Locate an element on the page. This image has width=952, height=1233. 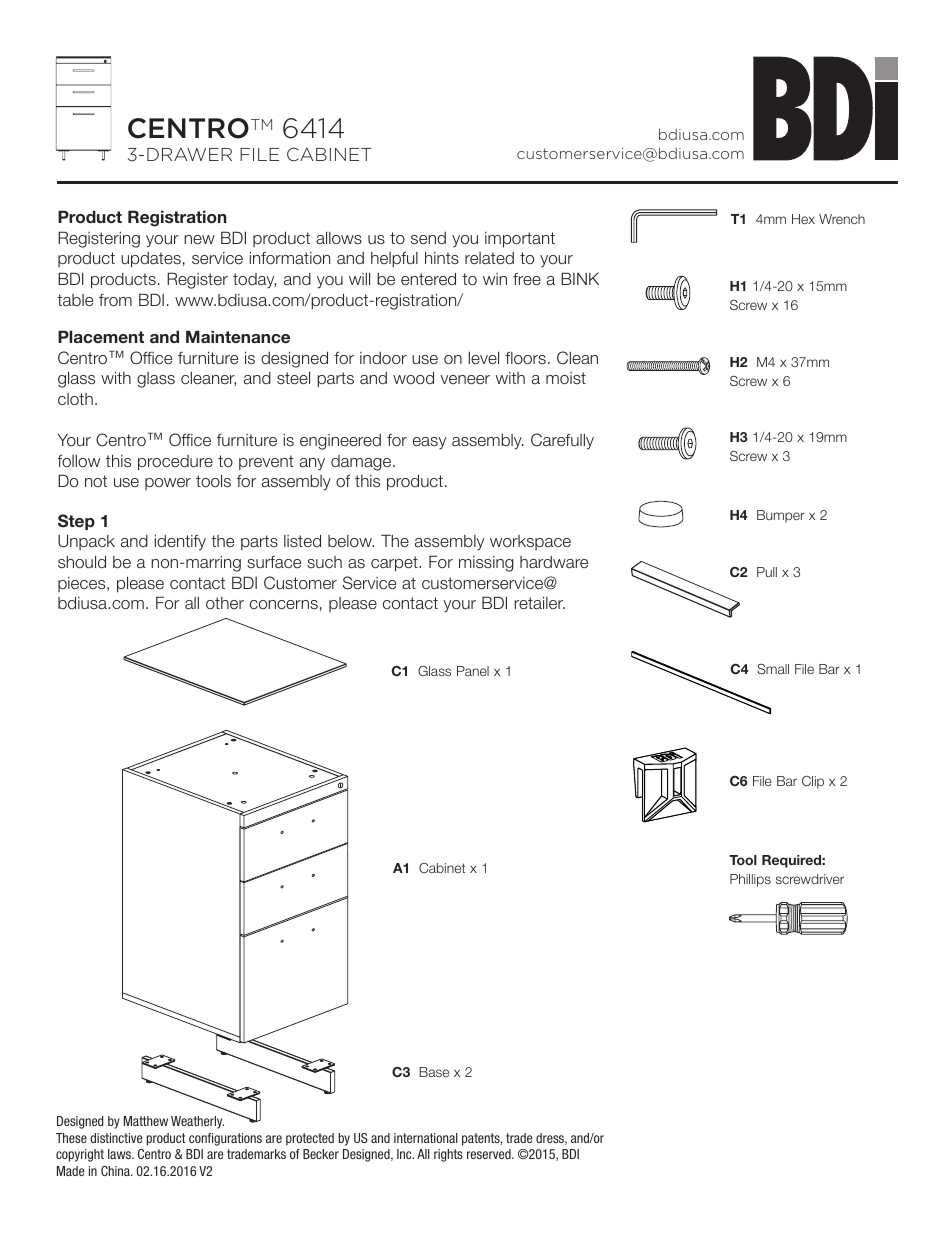
hints is located at coordinates (442, 257).
